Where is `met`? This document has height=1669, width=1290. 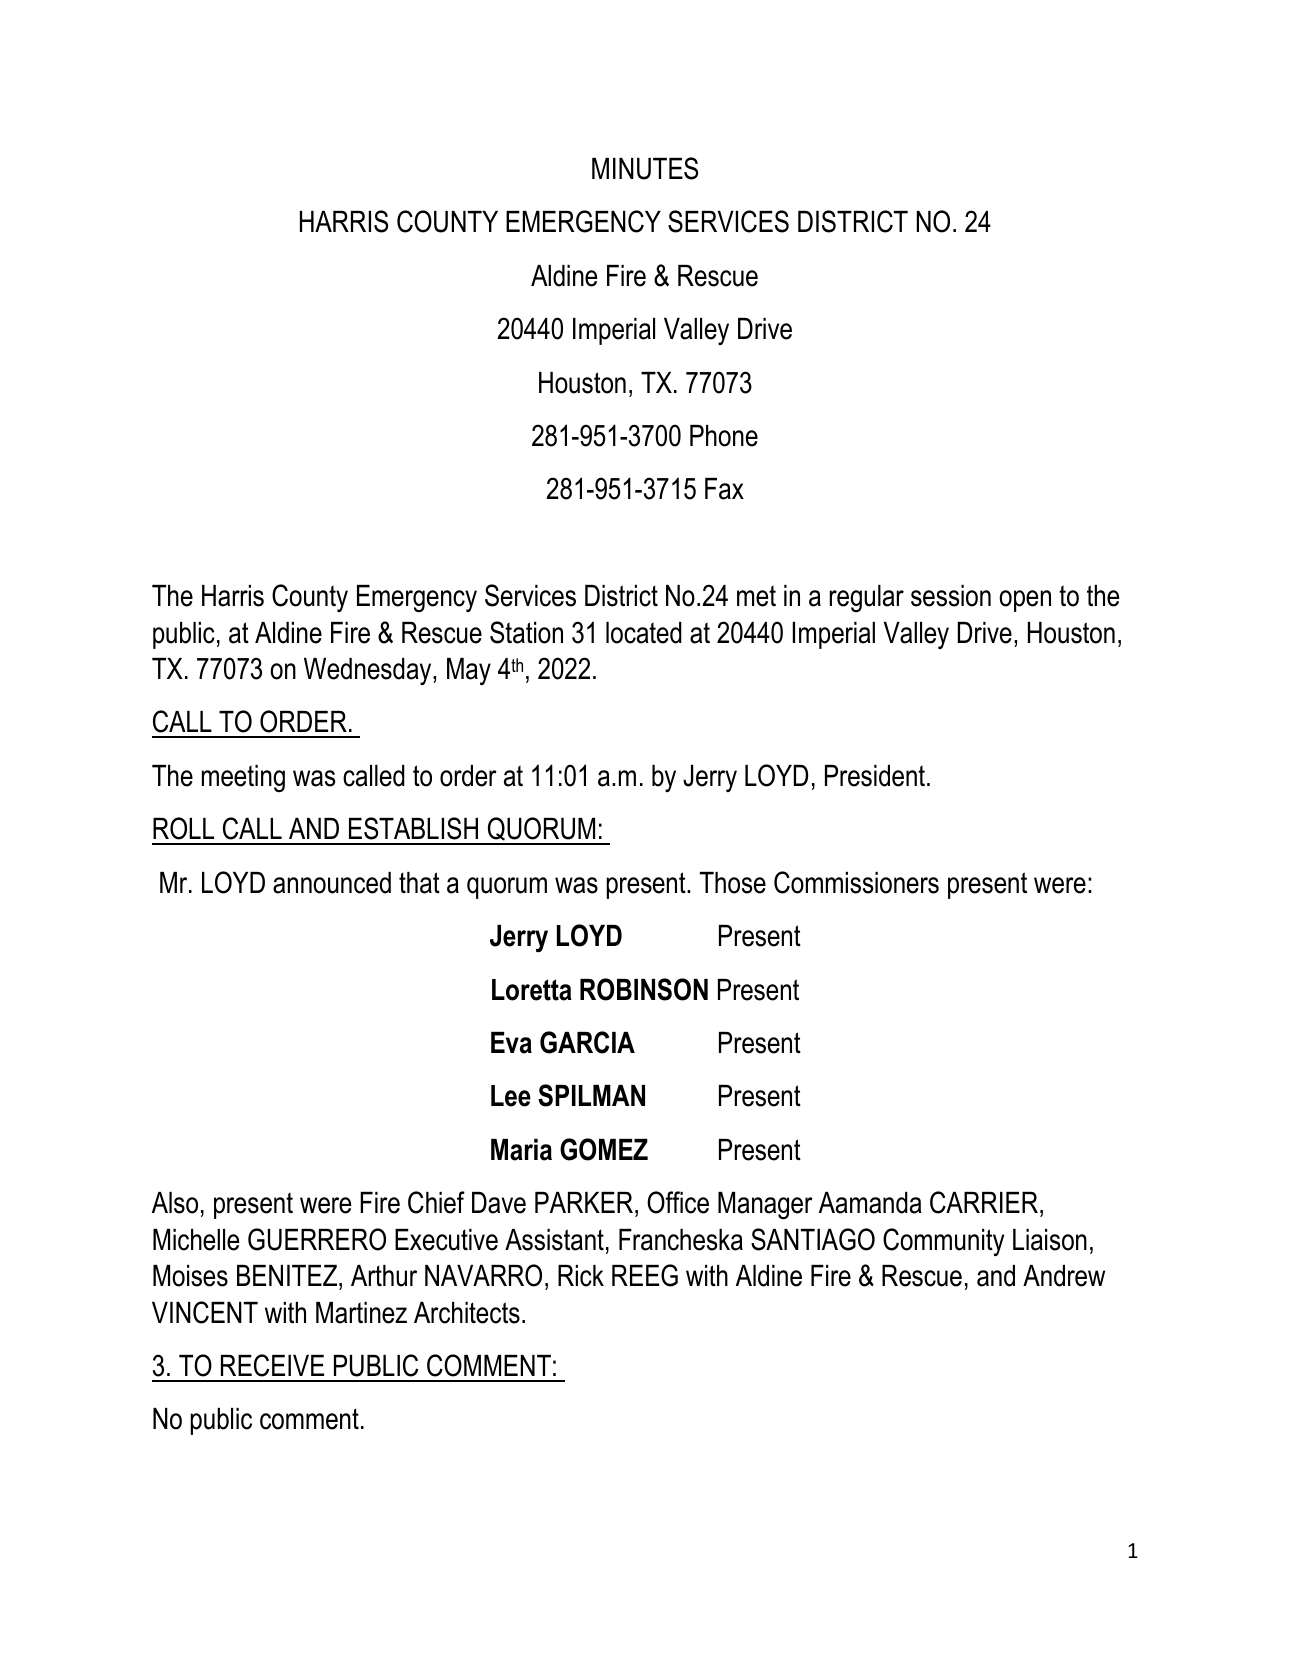 met is located at coordinates (756, 596).
